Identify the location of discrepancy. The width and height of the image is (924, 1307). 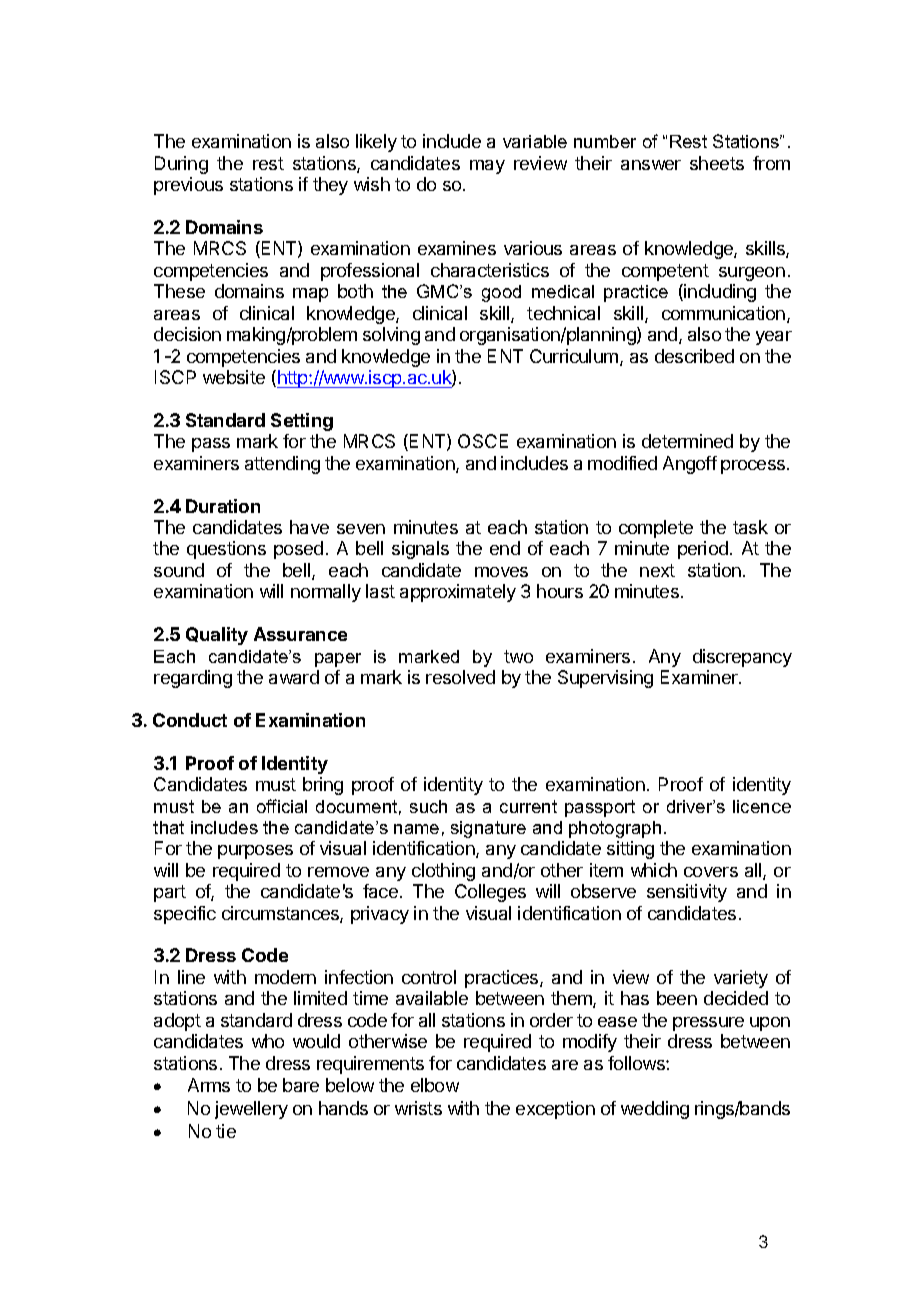
(742, 658).
